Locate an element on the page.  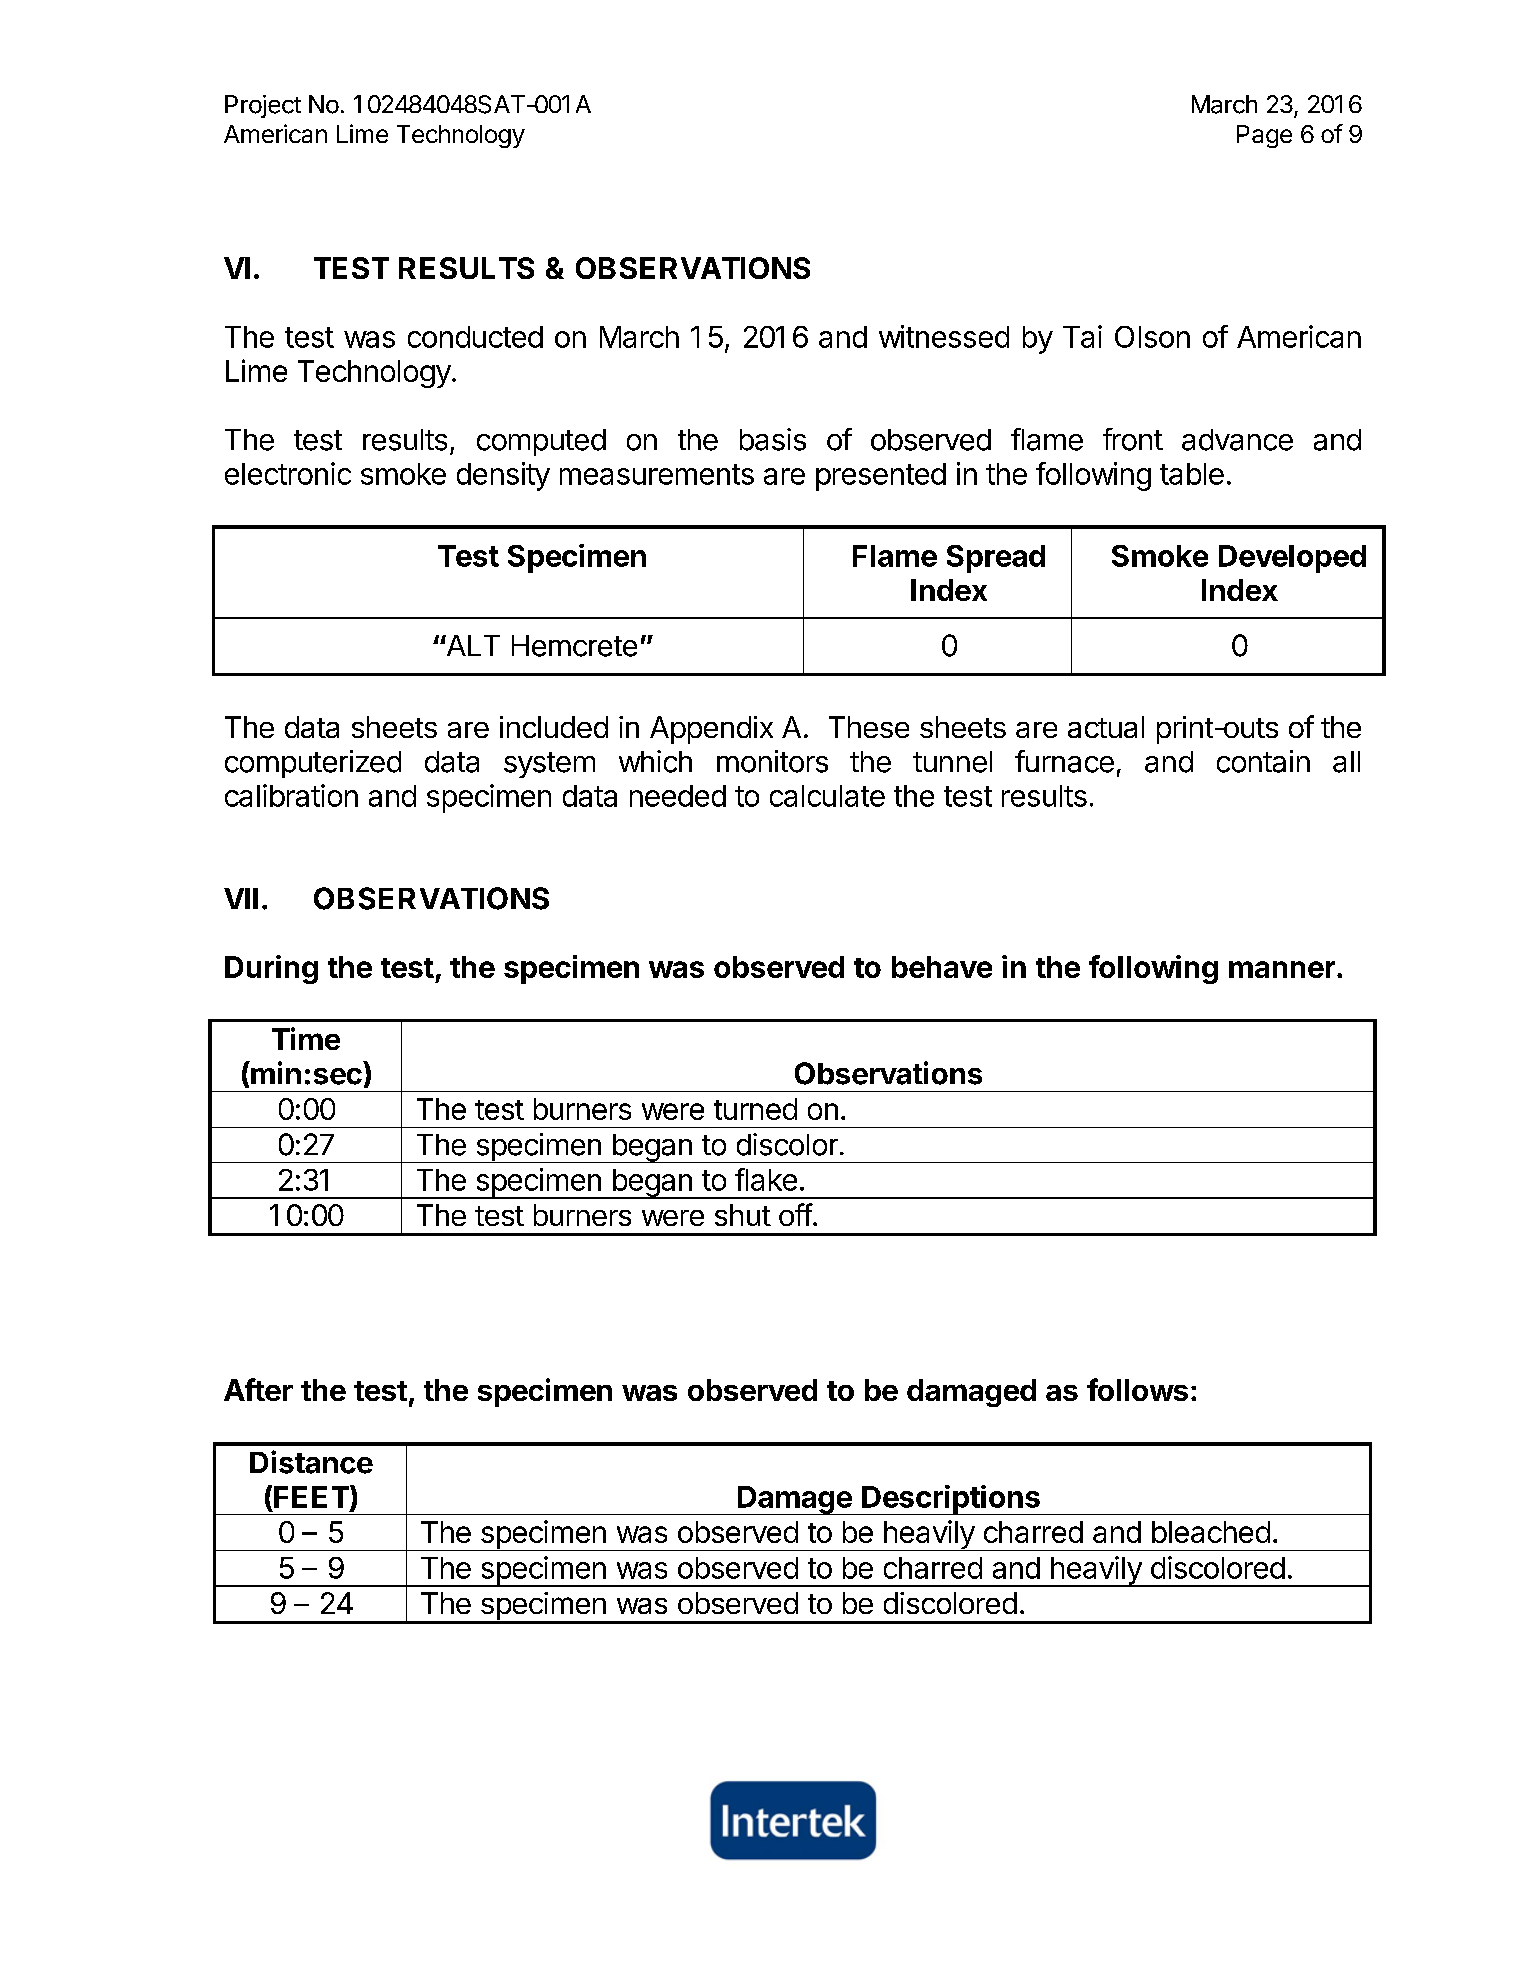
electronic is located at coordinates (288, 473).
